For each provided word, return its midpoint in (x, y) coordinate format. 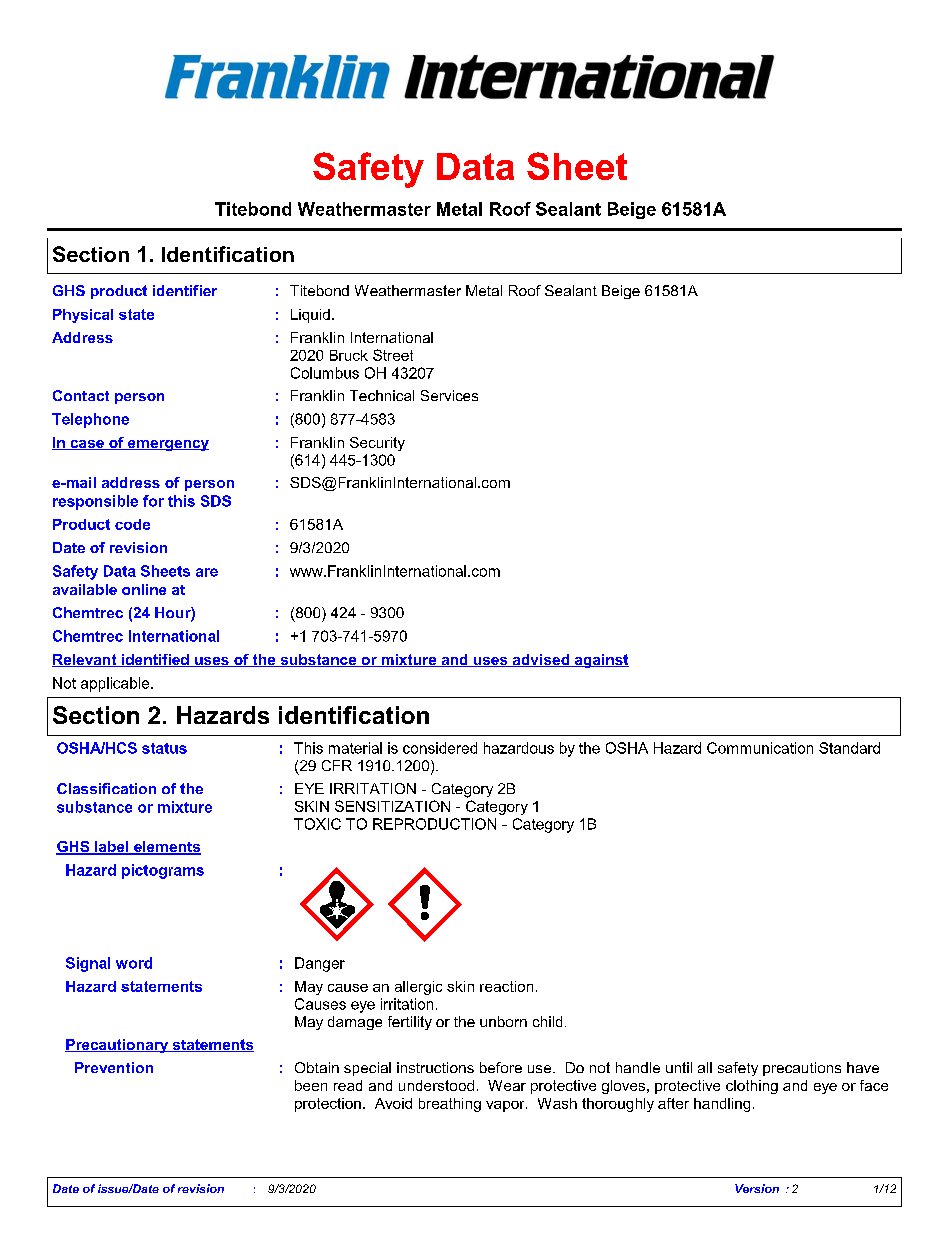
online (144, 589)
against (600, 661)
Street (393, 355)
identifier (185, 290)
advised (541, 660)
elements (166, 848)
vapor (506, 1106)
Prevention (114, 1067)
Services (449, 395)
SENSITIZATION (392, 806)
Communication (760, 748)
